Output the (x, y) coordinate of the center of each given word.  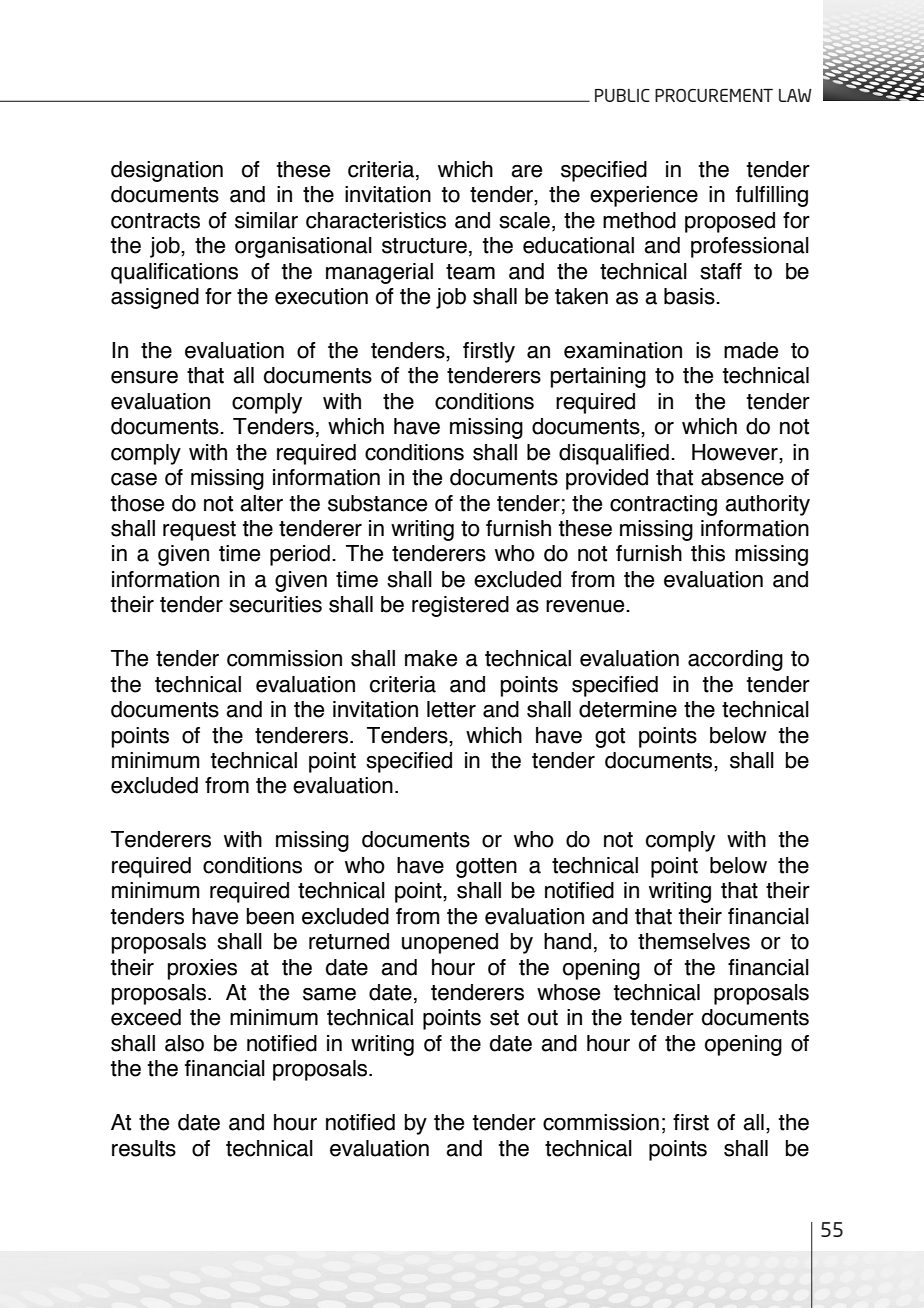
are (526, 171)
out (543, 1018)
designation (167, 171)
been (270, 916)
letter (451, 709)
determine (628, 709)
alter (261, 503)
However (736, 452)
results (144, 1148)
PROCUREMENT (714, 95)
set (504, 1018)
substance (377, 503)
